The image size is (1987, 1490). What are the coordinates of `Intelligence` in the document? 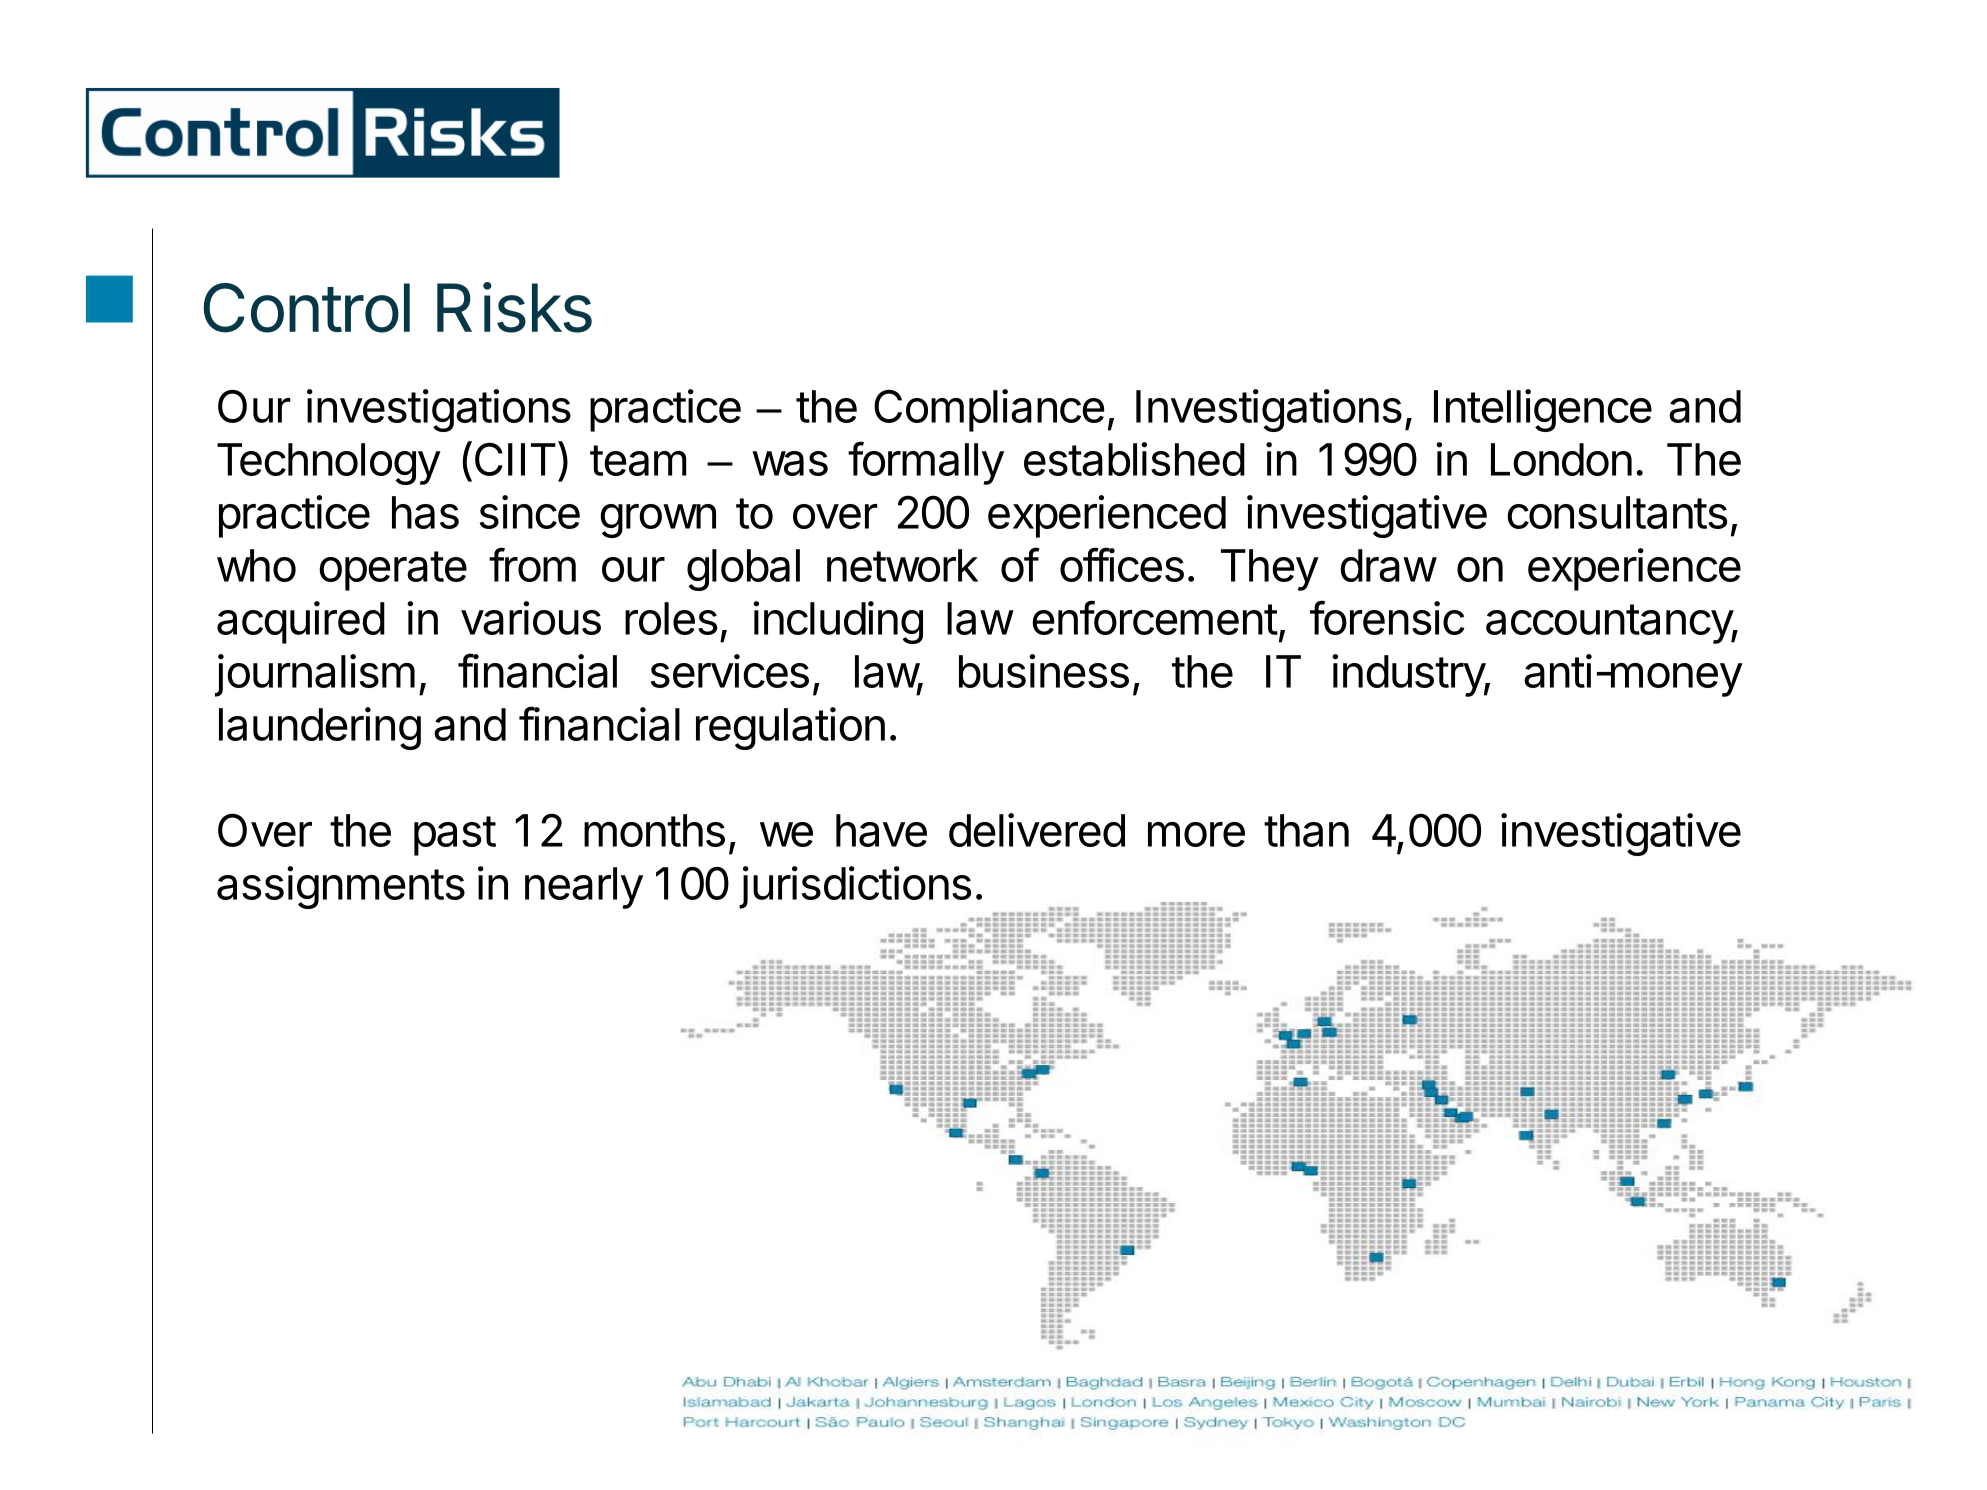 It's located at (1543, 410).
